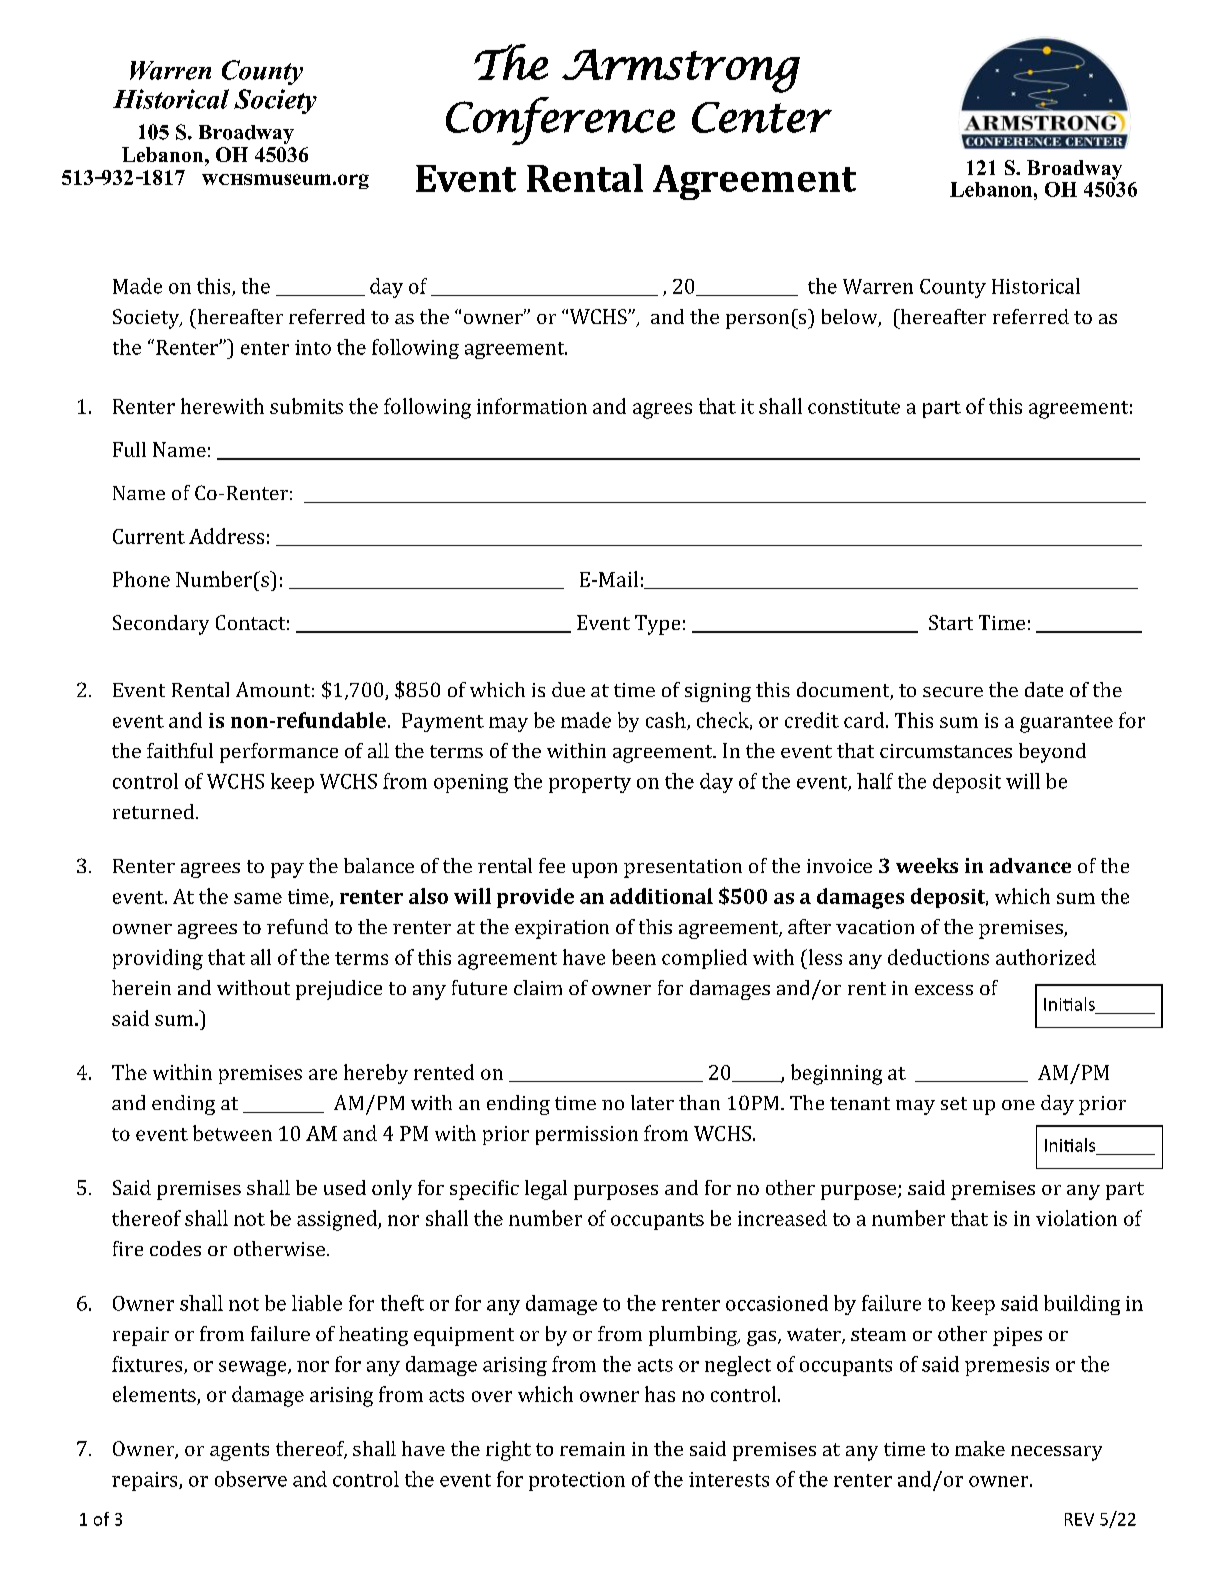  Describe the element at coordinates (577, 1481) in the image. I see `protection` at that location.
